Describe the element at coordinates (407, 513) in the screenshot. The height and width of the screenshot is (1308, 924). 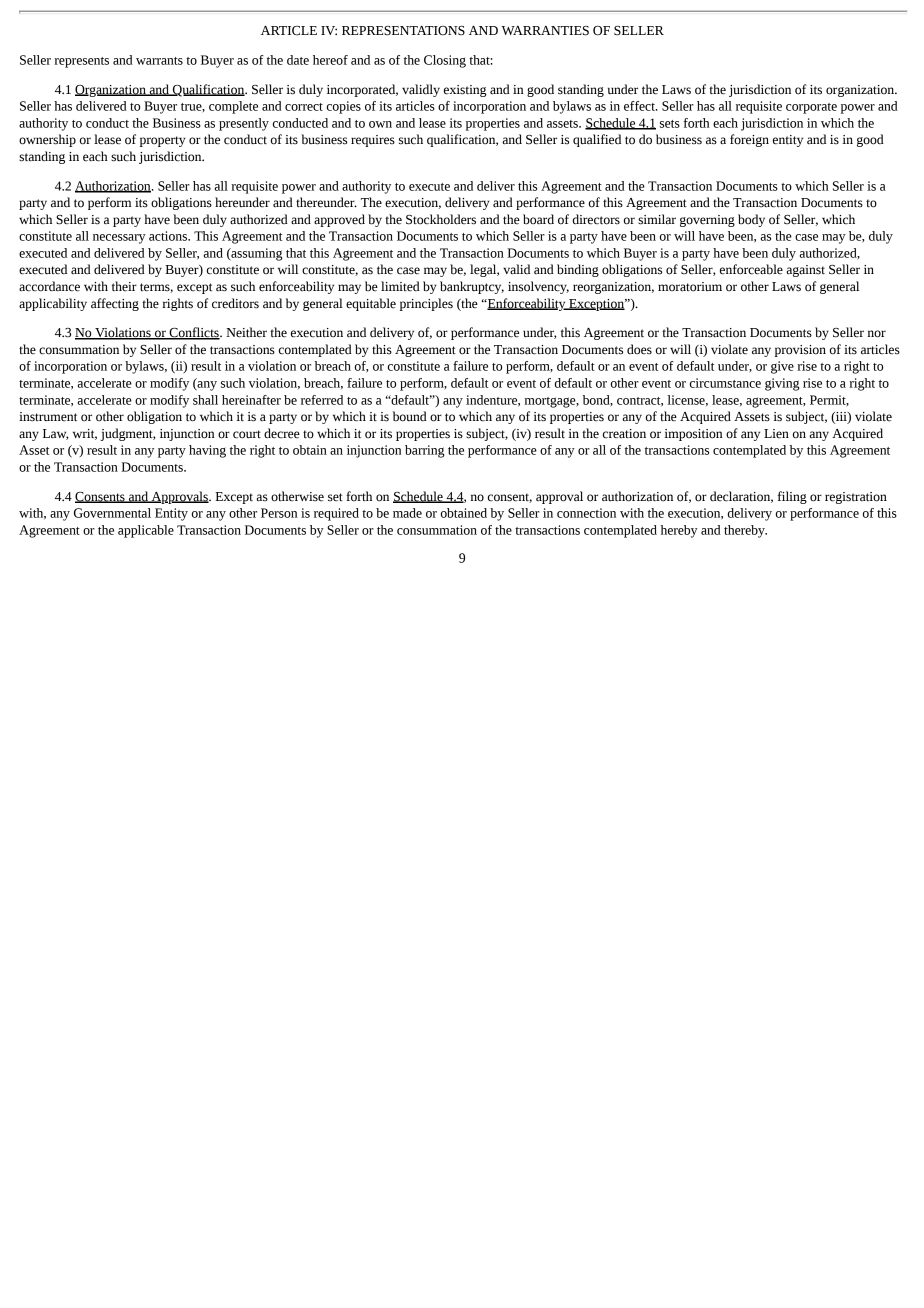
I see `made` at that location.
